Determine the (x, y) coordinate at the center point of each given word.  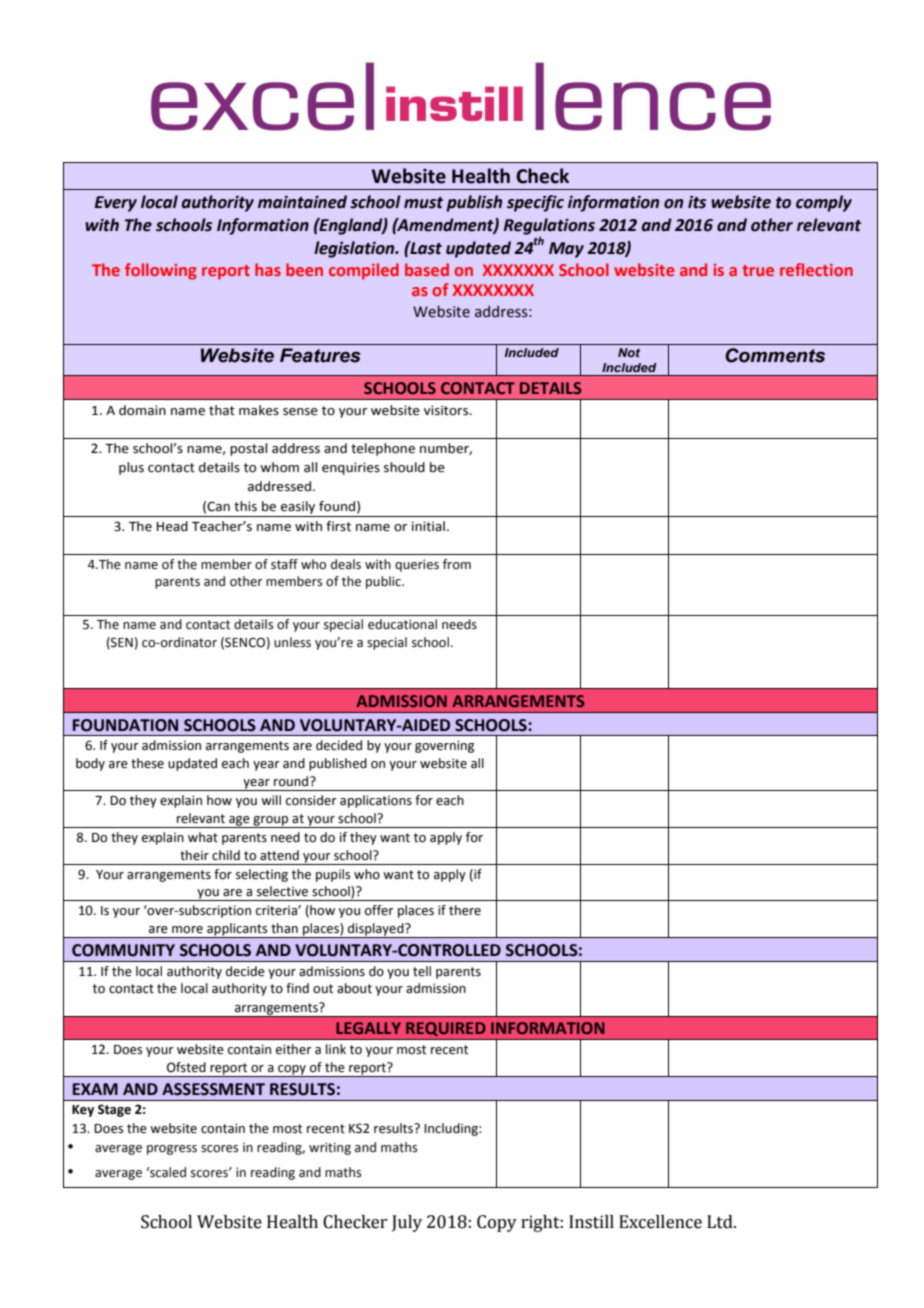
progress (172, 1150)
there (465, 910)
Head (172, 526)
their (194, 855)
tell (422, 971)
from (457, 564)
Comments (775, 355)
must (423, 203)
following (161, 271)
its (697, 202)
